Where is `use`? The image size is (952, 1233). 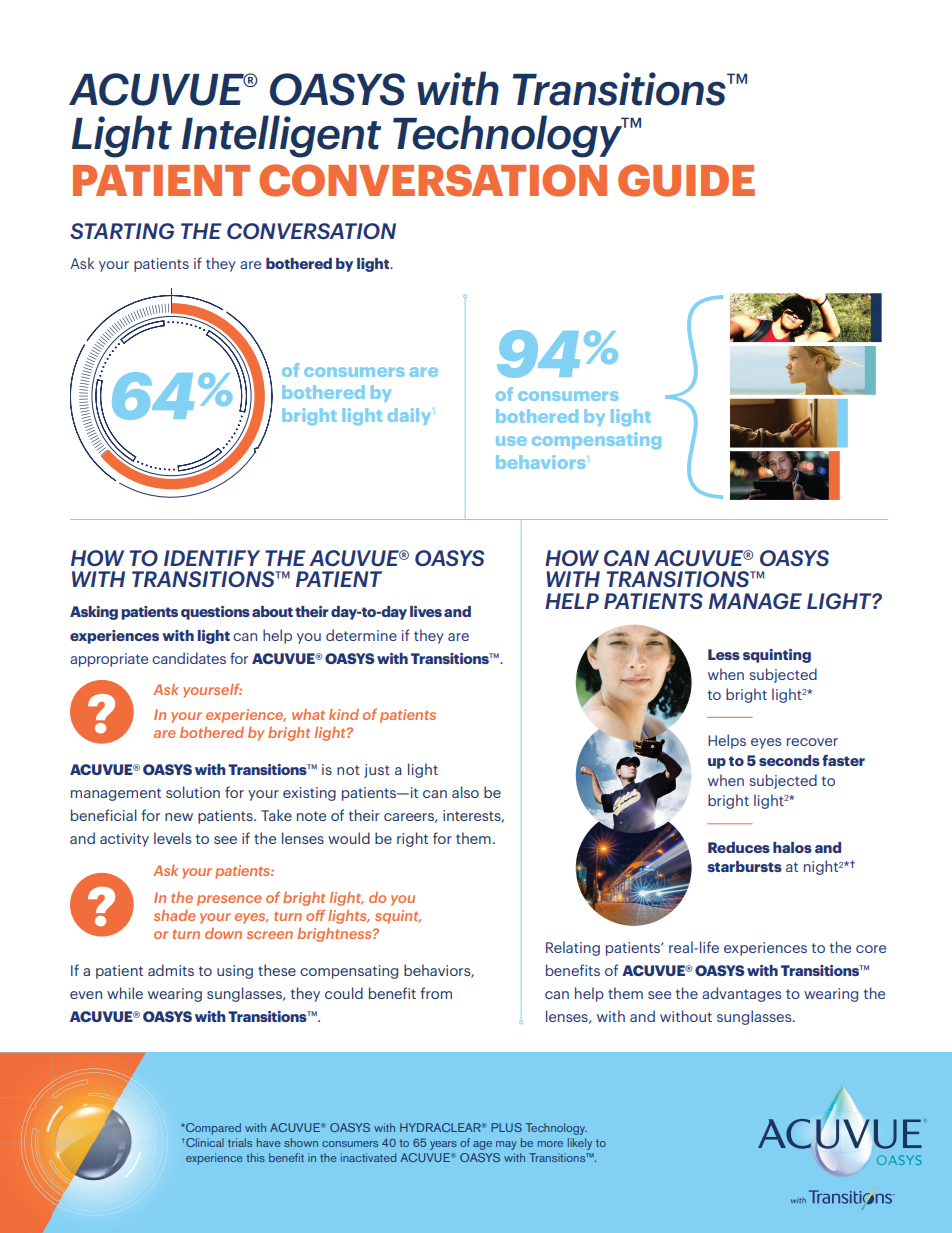
use is located at coordinates (511, 441).
